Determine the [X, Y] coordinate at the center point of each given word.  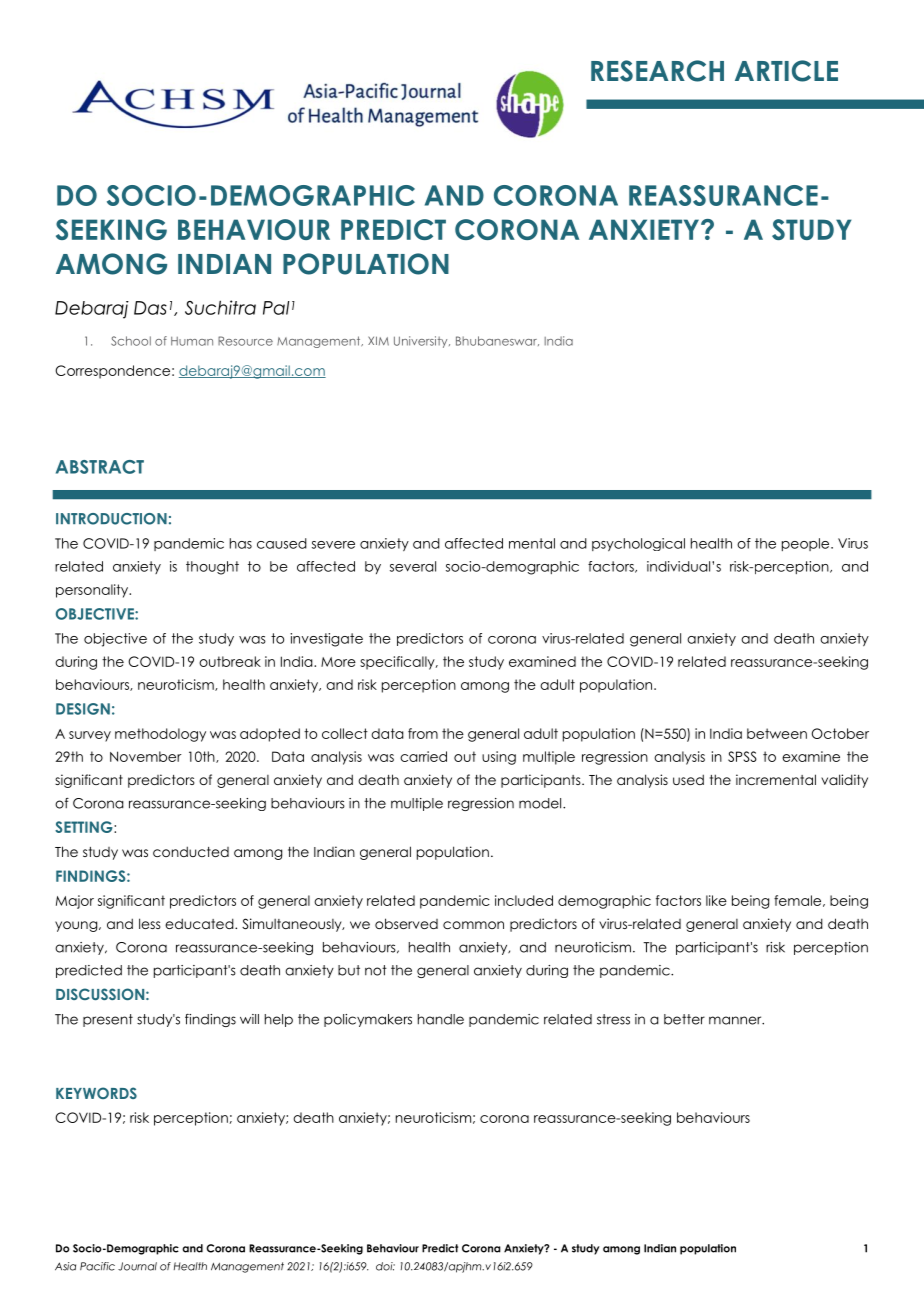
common [473, 925]
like [716, 900]
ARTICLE [786, 71]
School [131, 341]
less [150, 923]
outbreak [230, 661]
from [423, 733]
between [777, 733]
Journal [137, 1266]
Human [192, 341]
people [807, 544]
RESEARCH [657, 71]
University [422, 342]
